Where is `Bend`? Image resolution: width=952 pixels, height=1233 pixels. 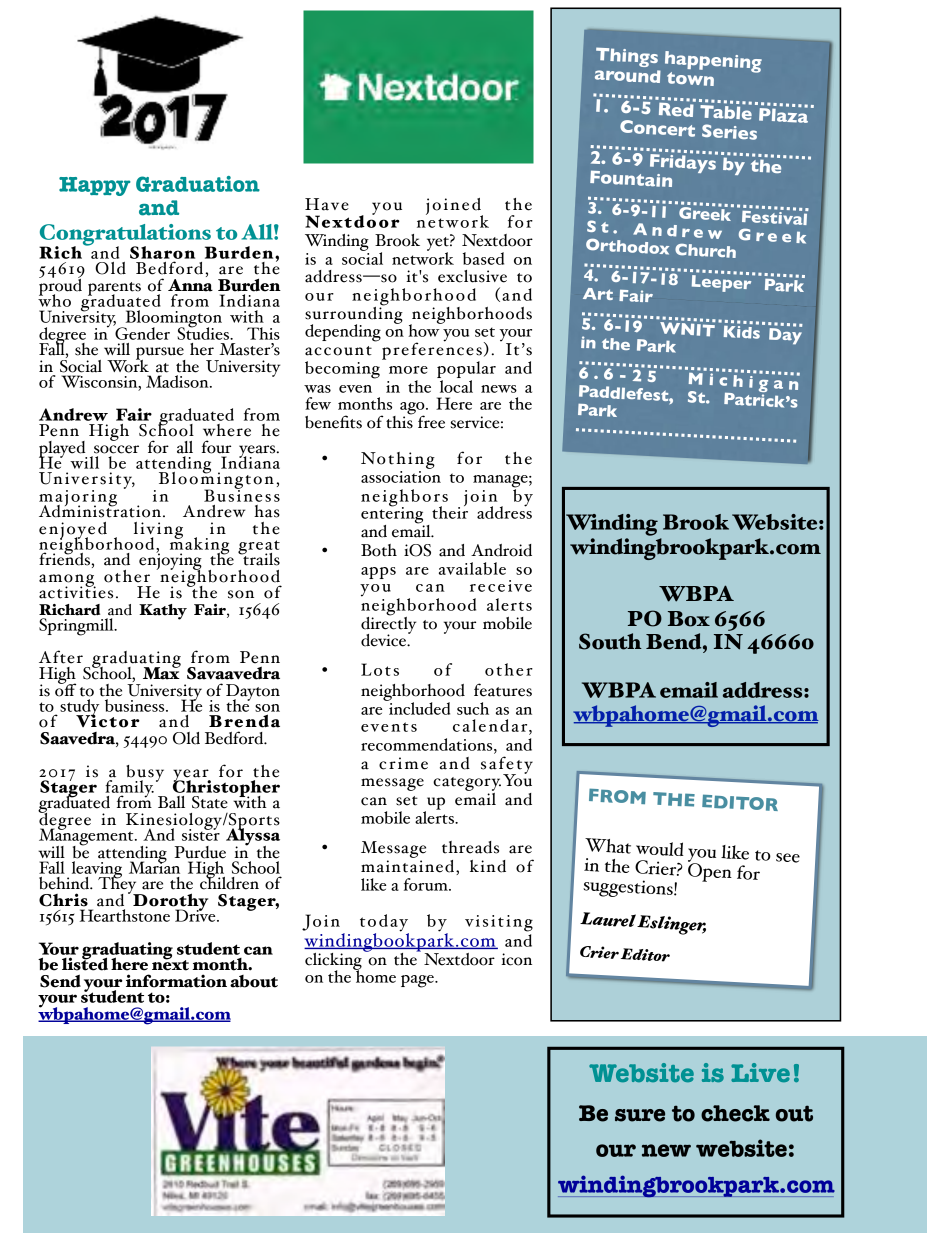 Bend is located at coordinates (675, 641).
